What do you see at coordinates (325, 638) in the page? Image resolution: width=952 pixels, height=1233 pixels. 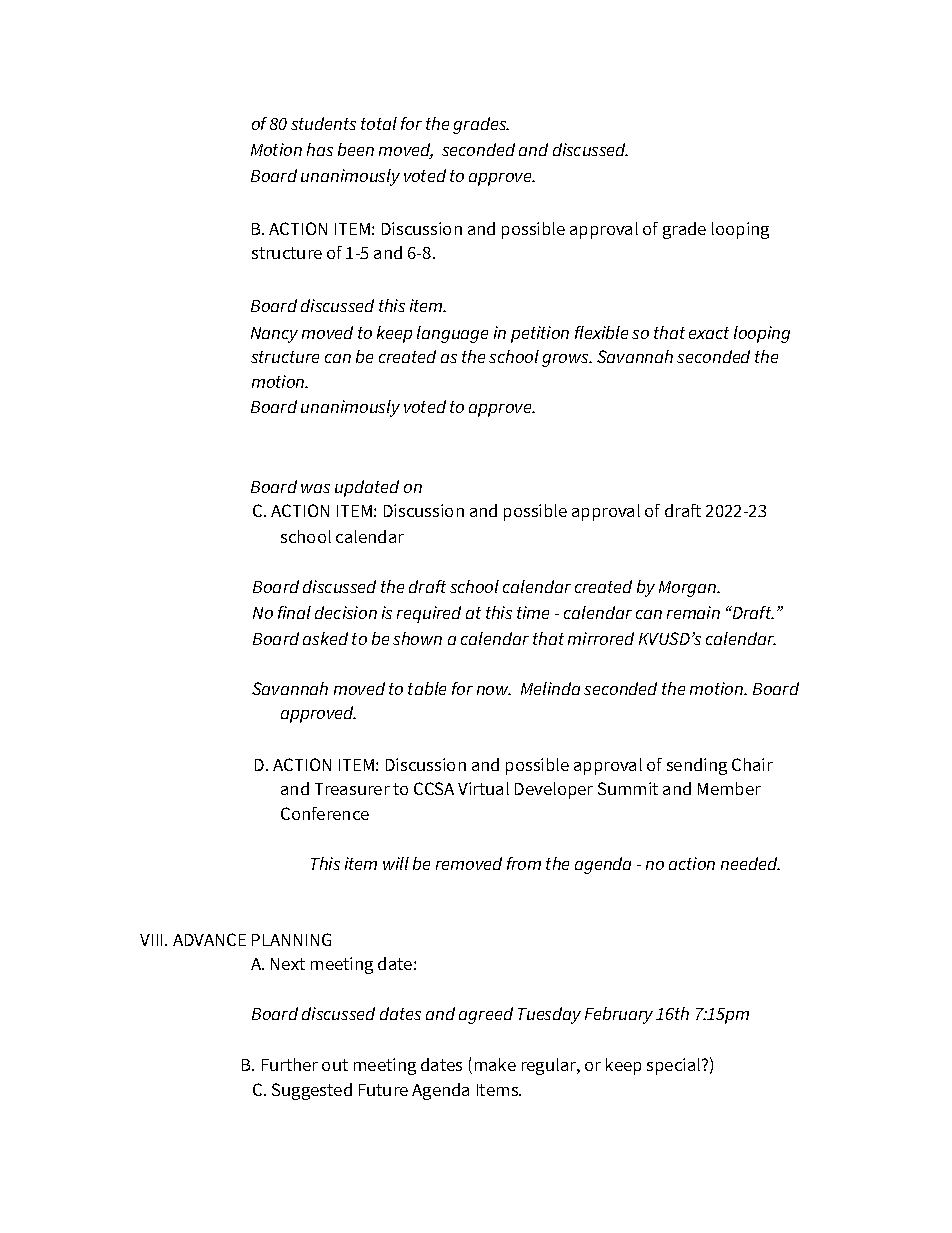 I see `asked` at bounding box center [325, 638].
